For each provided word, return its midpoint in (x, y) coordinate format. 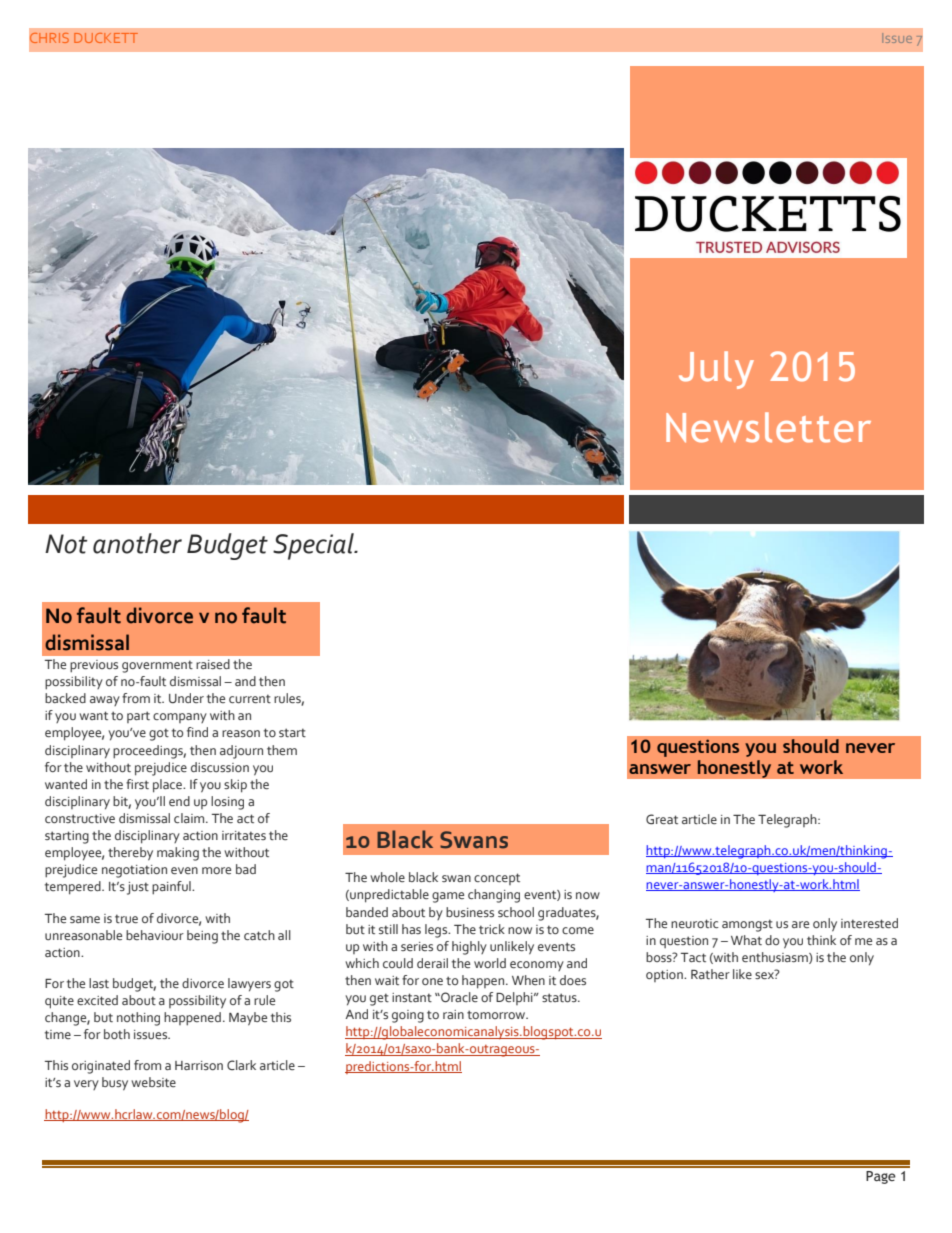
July (716, 370)
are (800, 924)
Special (314, 546)
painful (172, 888)
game (448, 897)
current (250, 698)
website (153, 1082)
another (137, 543)
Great (662, 819)
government (157, 666)
